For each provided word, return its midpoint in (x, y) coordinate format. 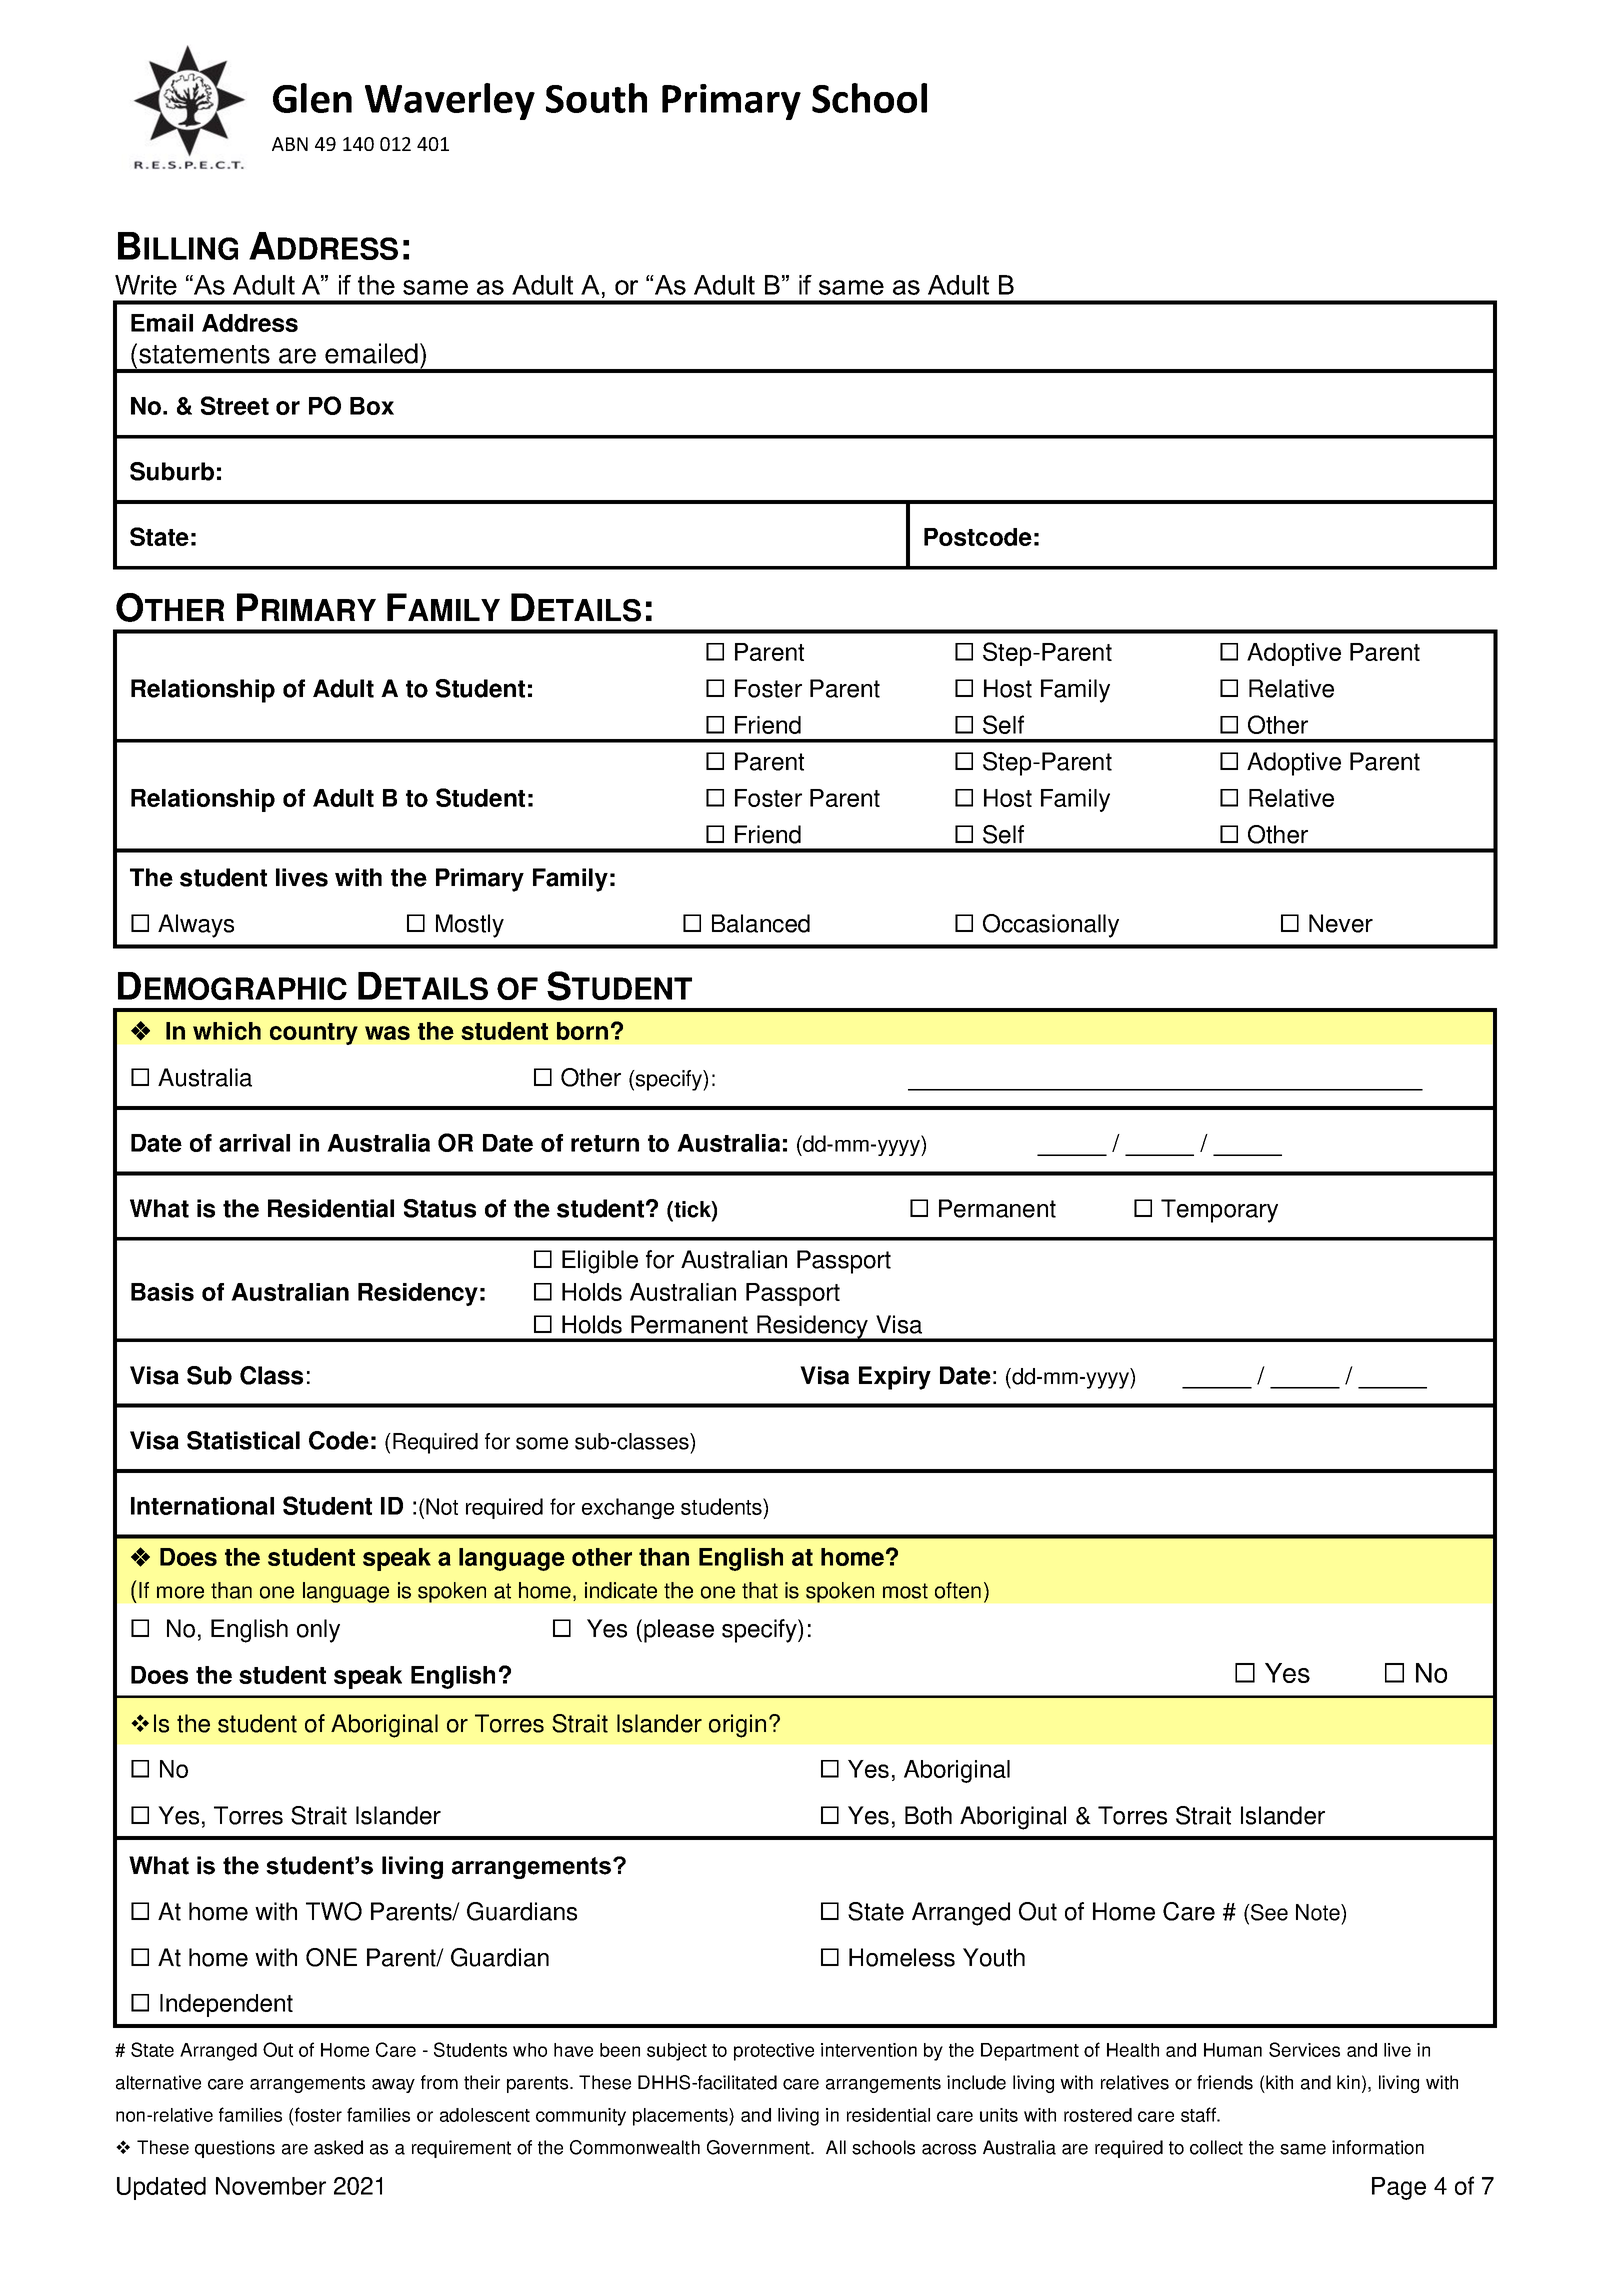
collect (1216, 2147)
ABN (290, 144)
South (596, 98)
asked (338, 2147)
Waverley (450, 101)
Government (759, 2147)
